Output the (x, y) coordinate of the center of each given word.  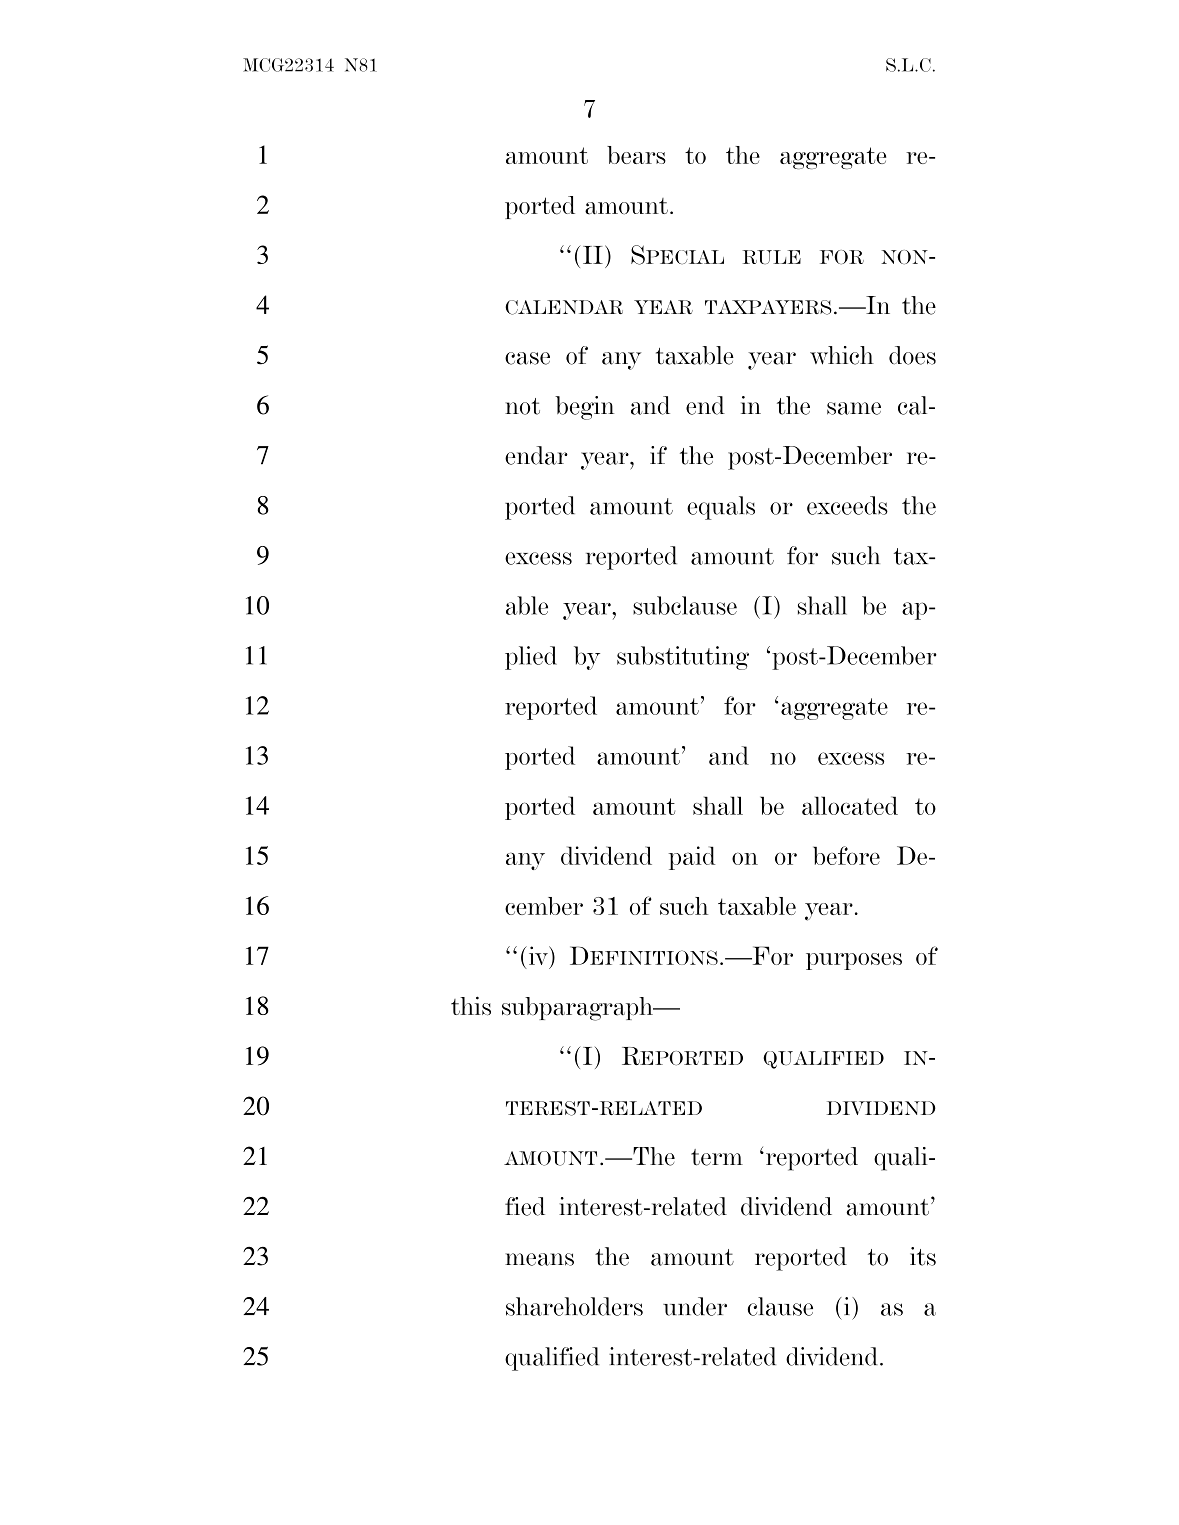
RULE (772, 257)
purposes (854, 961)
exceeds (847, 505)
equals (721, 508)
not (522, 406)
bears (636, 155)
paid (692, 858)
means (539, 1259)
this (471, 1006)
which (842, 355)
